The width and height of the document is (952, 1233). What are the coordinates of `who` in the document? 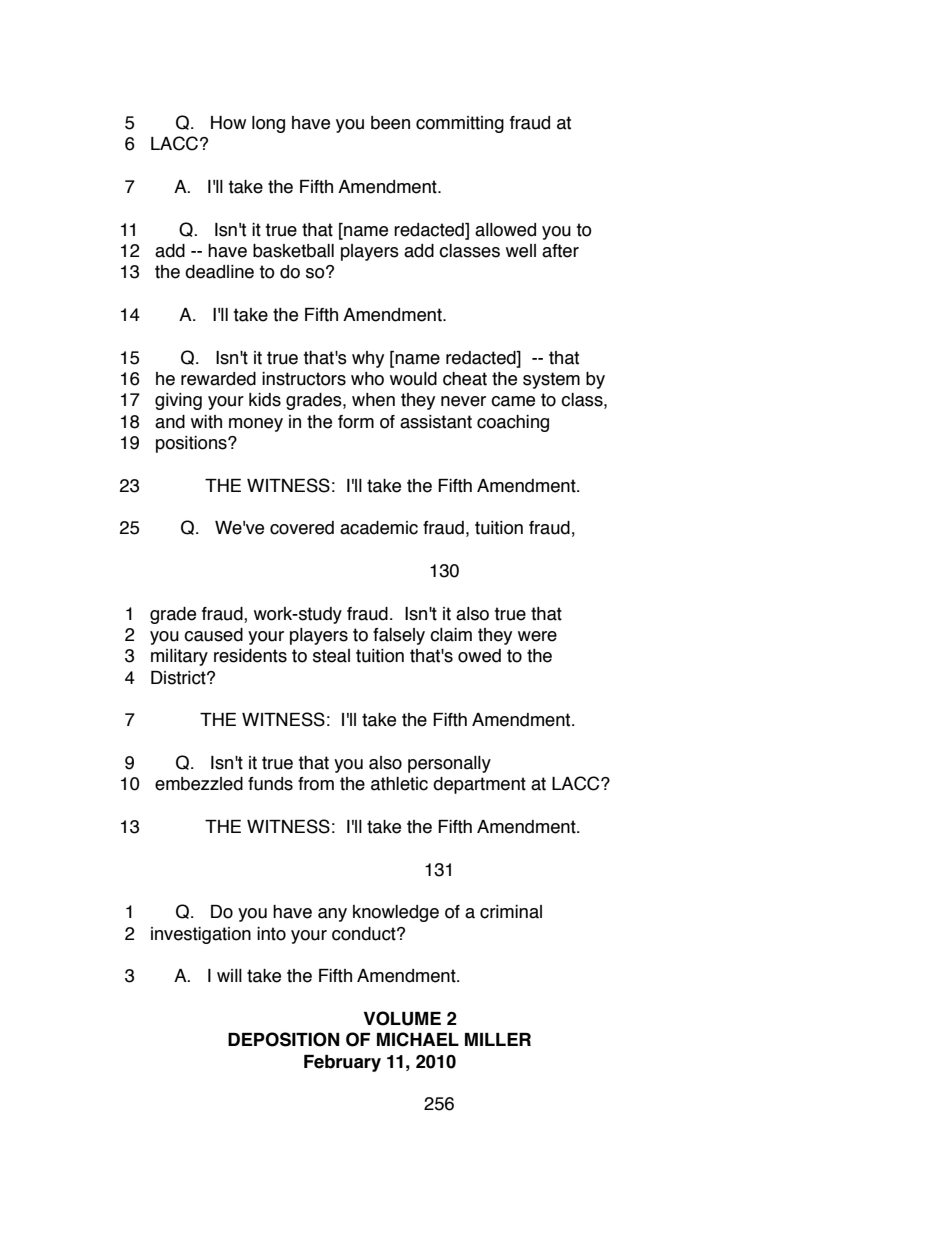 It's located at (367, 379).
